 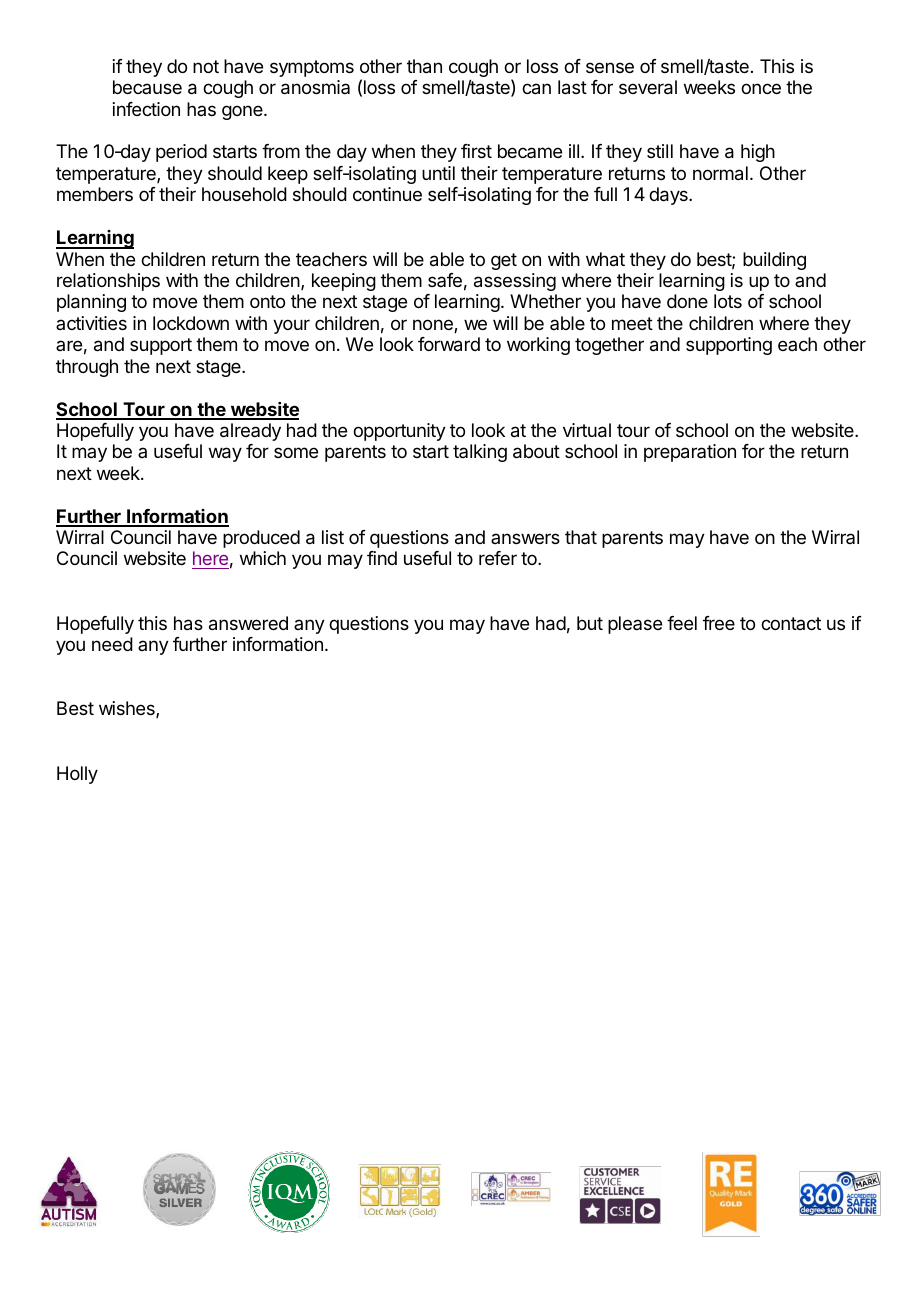 I want to click on once, so click(x=761, y=88).
